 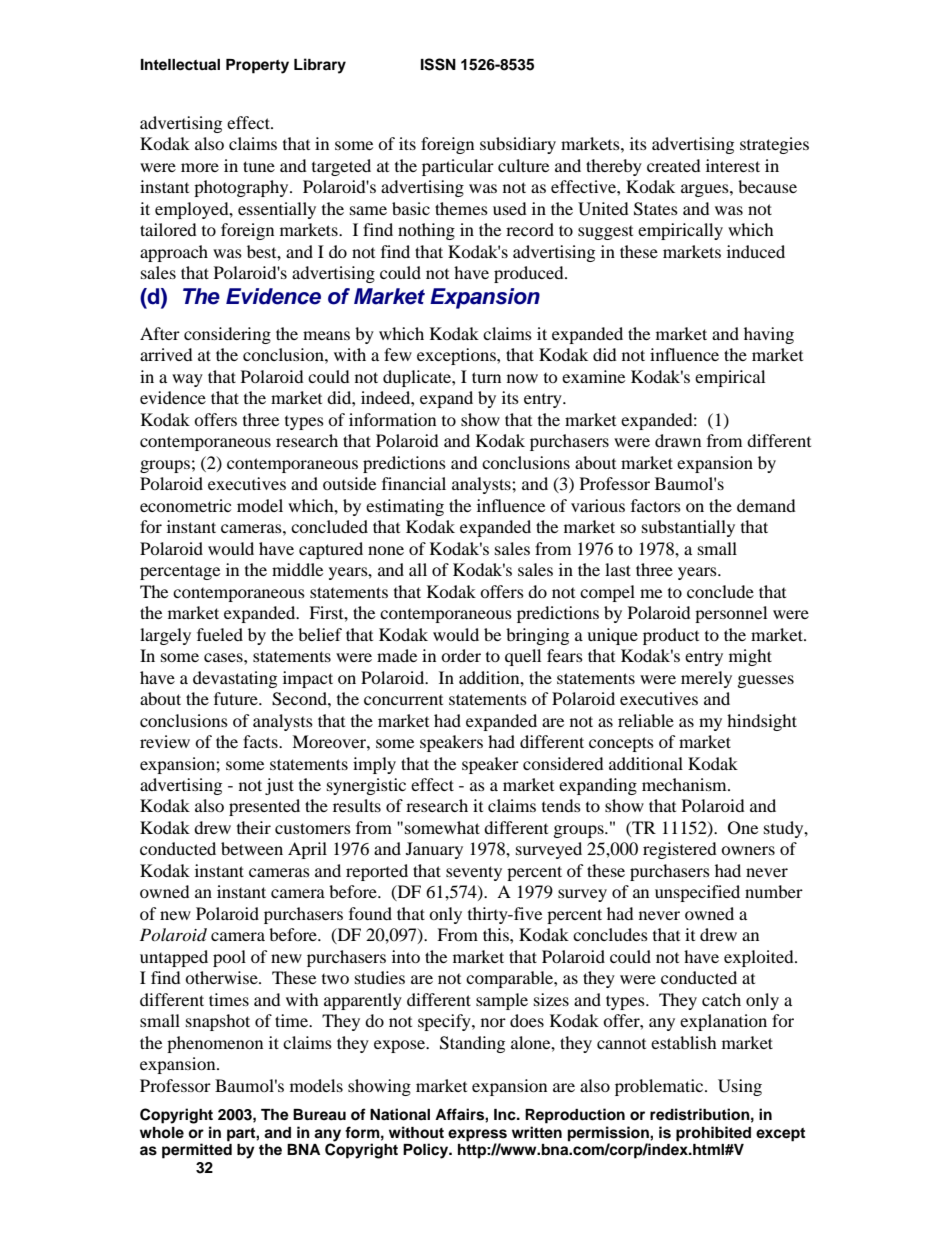 What do you see at coordinates (220, 634) in the image?
I see `fueled` at bounding box center [220, 634].
